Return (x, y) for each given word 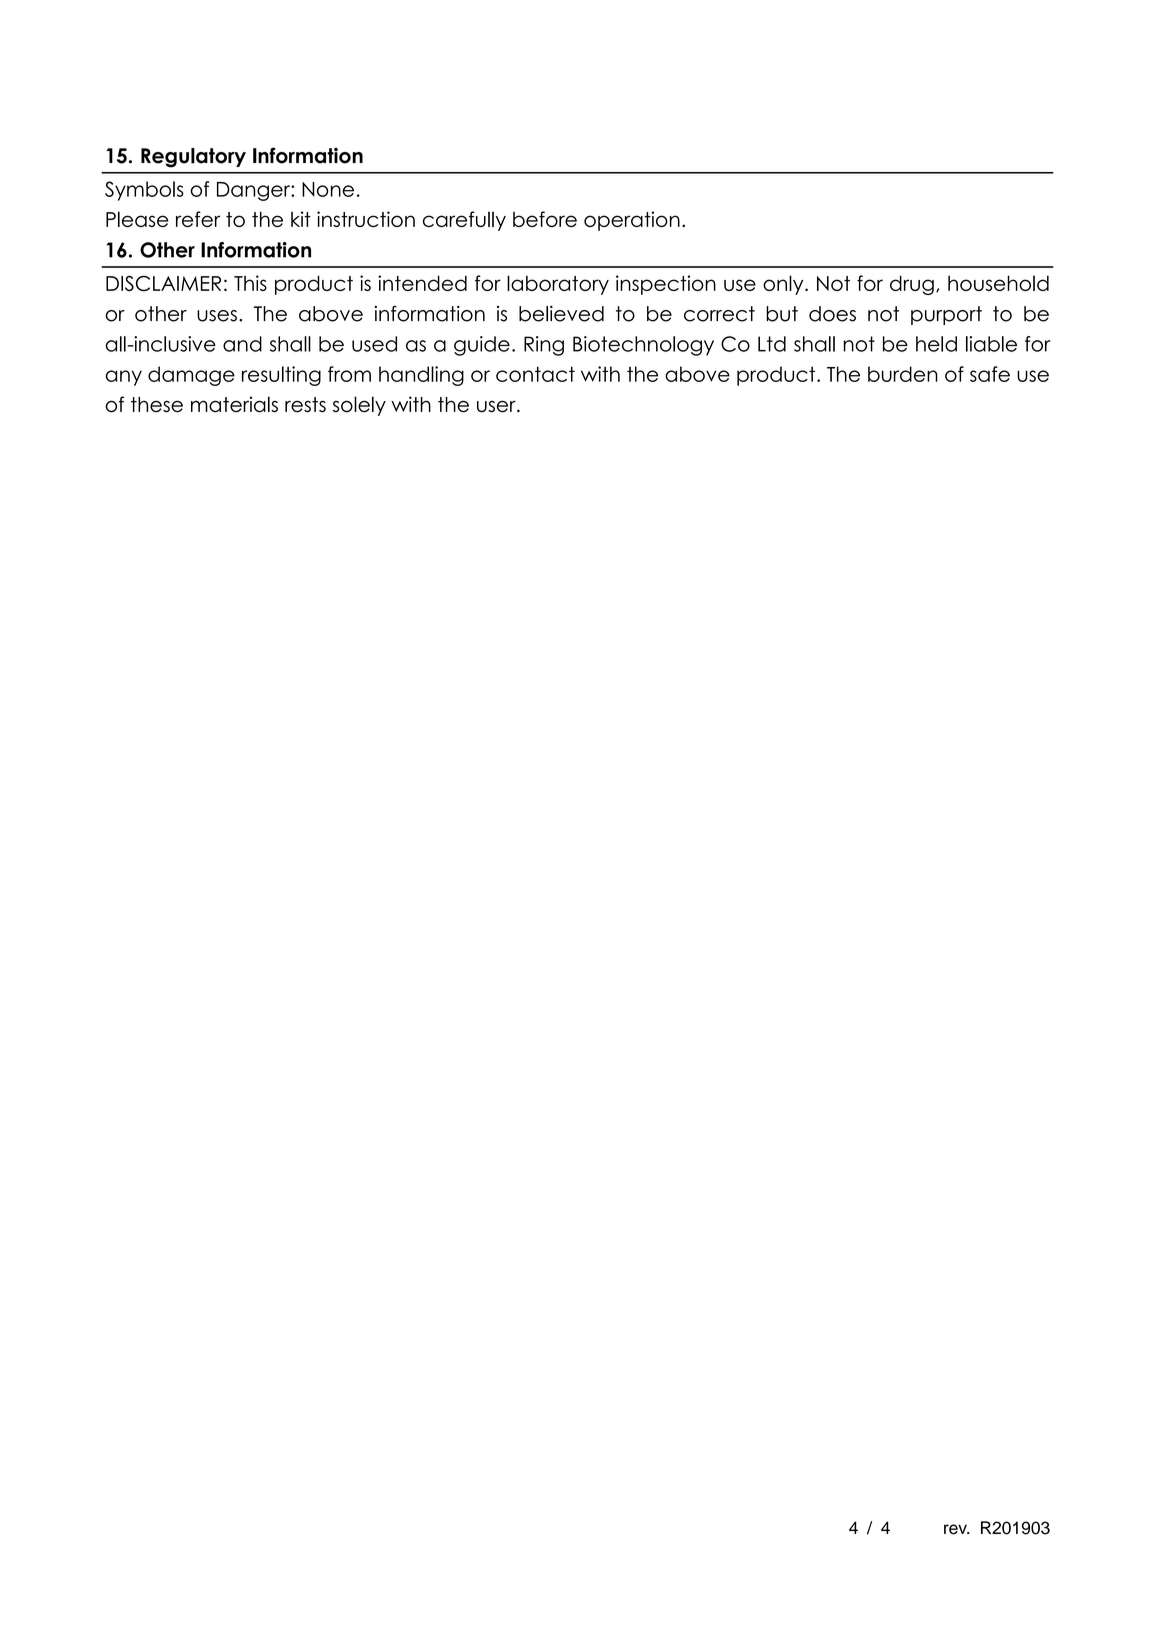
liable (991, 344)
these (157, 405)
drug (912, 285)
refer (198, 219)
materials (234, 404)
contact (535, 374)
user (497, 406)
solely (359, 406)
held (936, 344)
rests (305, 405)
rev (956, 1529)
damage (191, 376)
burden (903, 374)
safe (990, 374)
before (545, 219)
